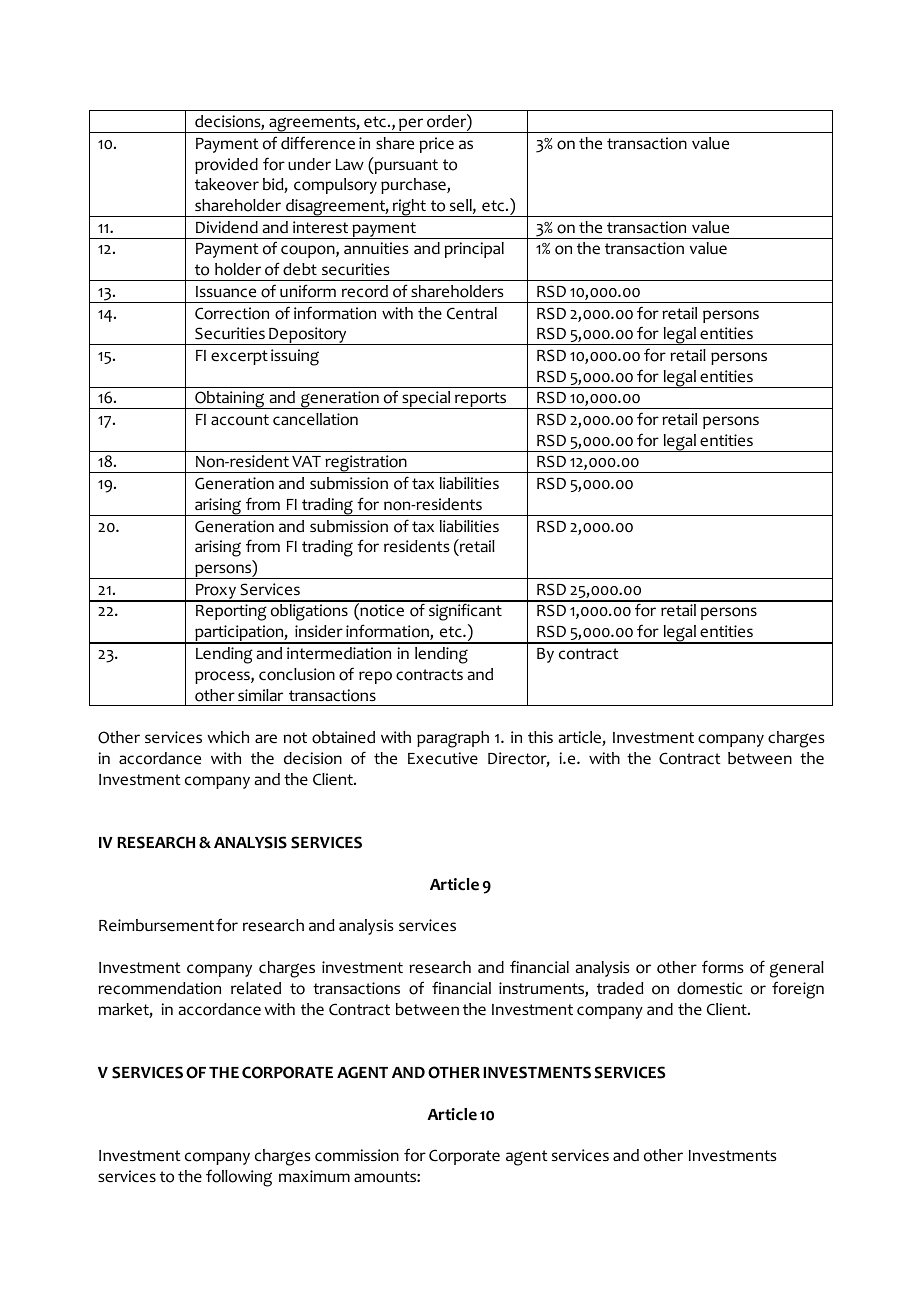 Image resolution: width=924 pixels, height=1308 pixels. I want to click on provided, so click(226, 166).
